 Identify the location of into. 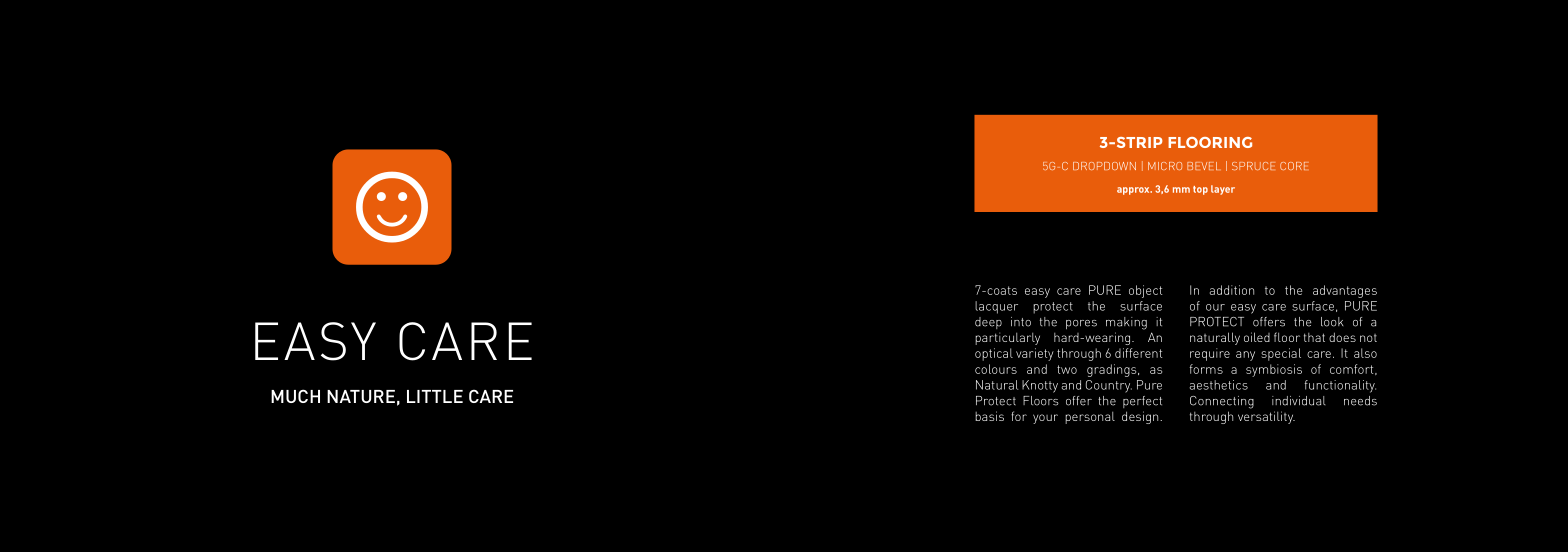
(1021, 322).
